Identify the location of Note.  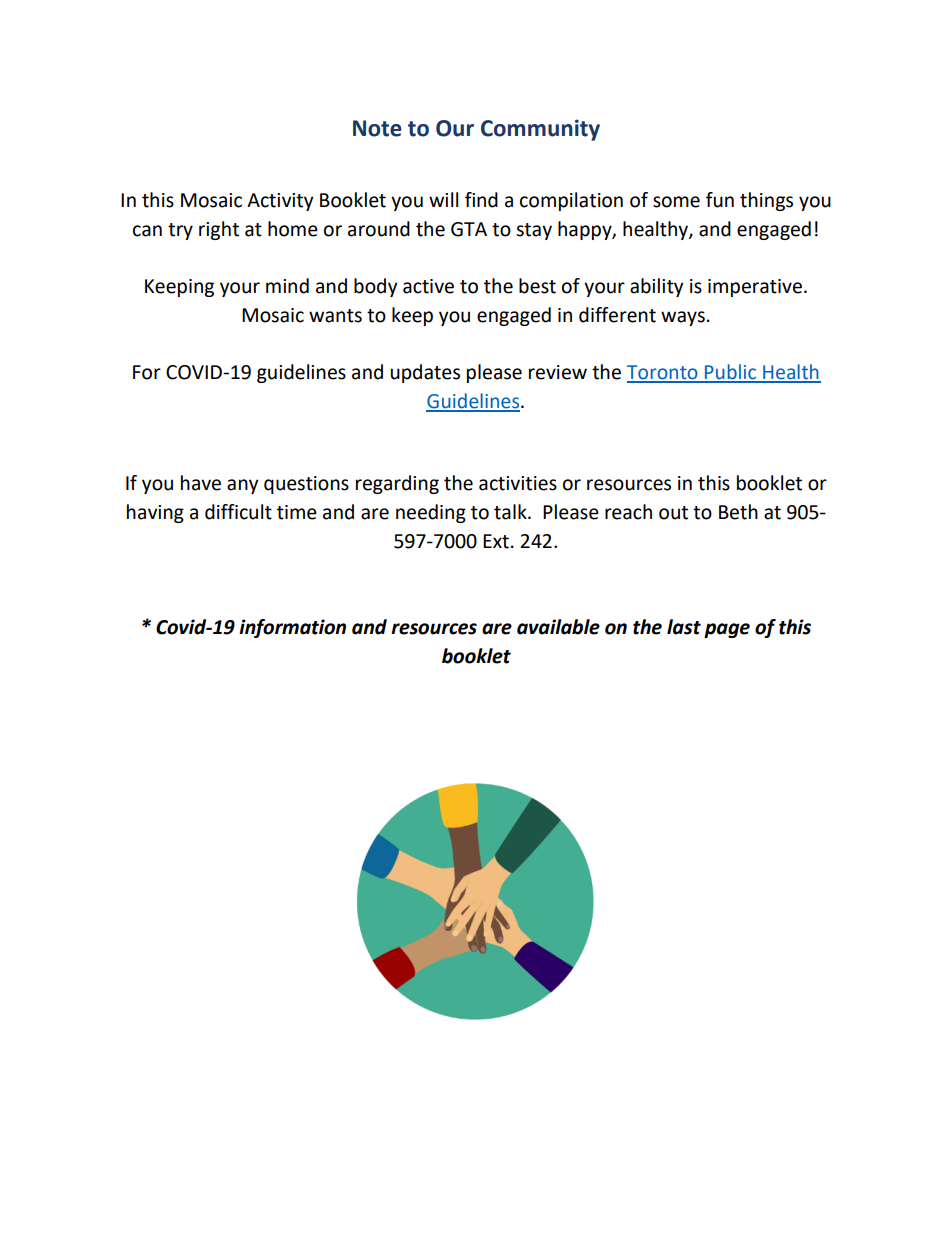
(377, 128).
